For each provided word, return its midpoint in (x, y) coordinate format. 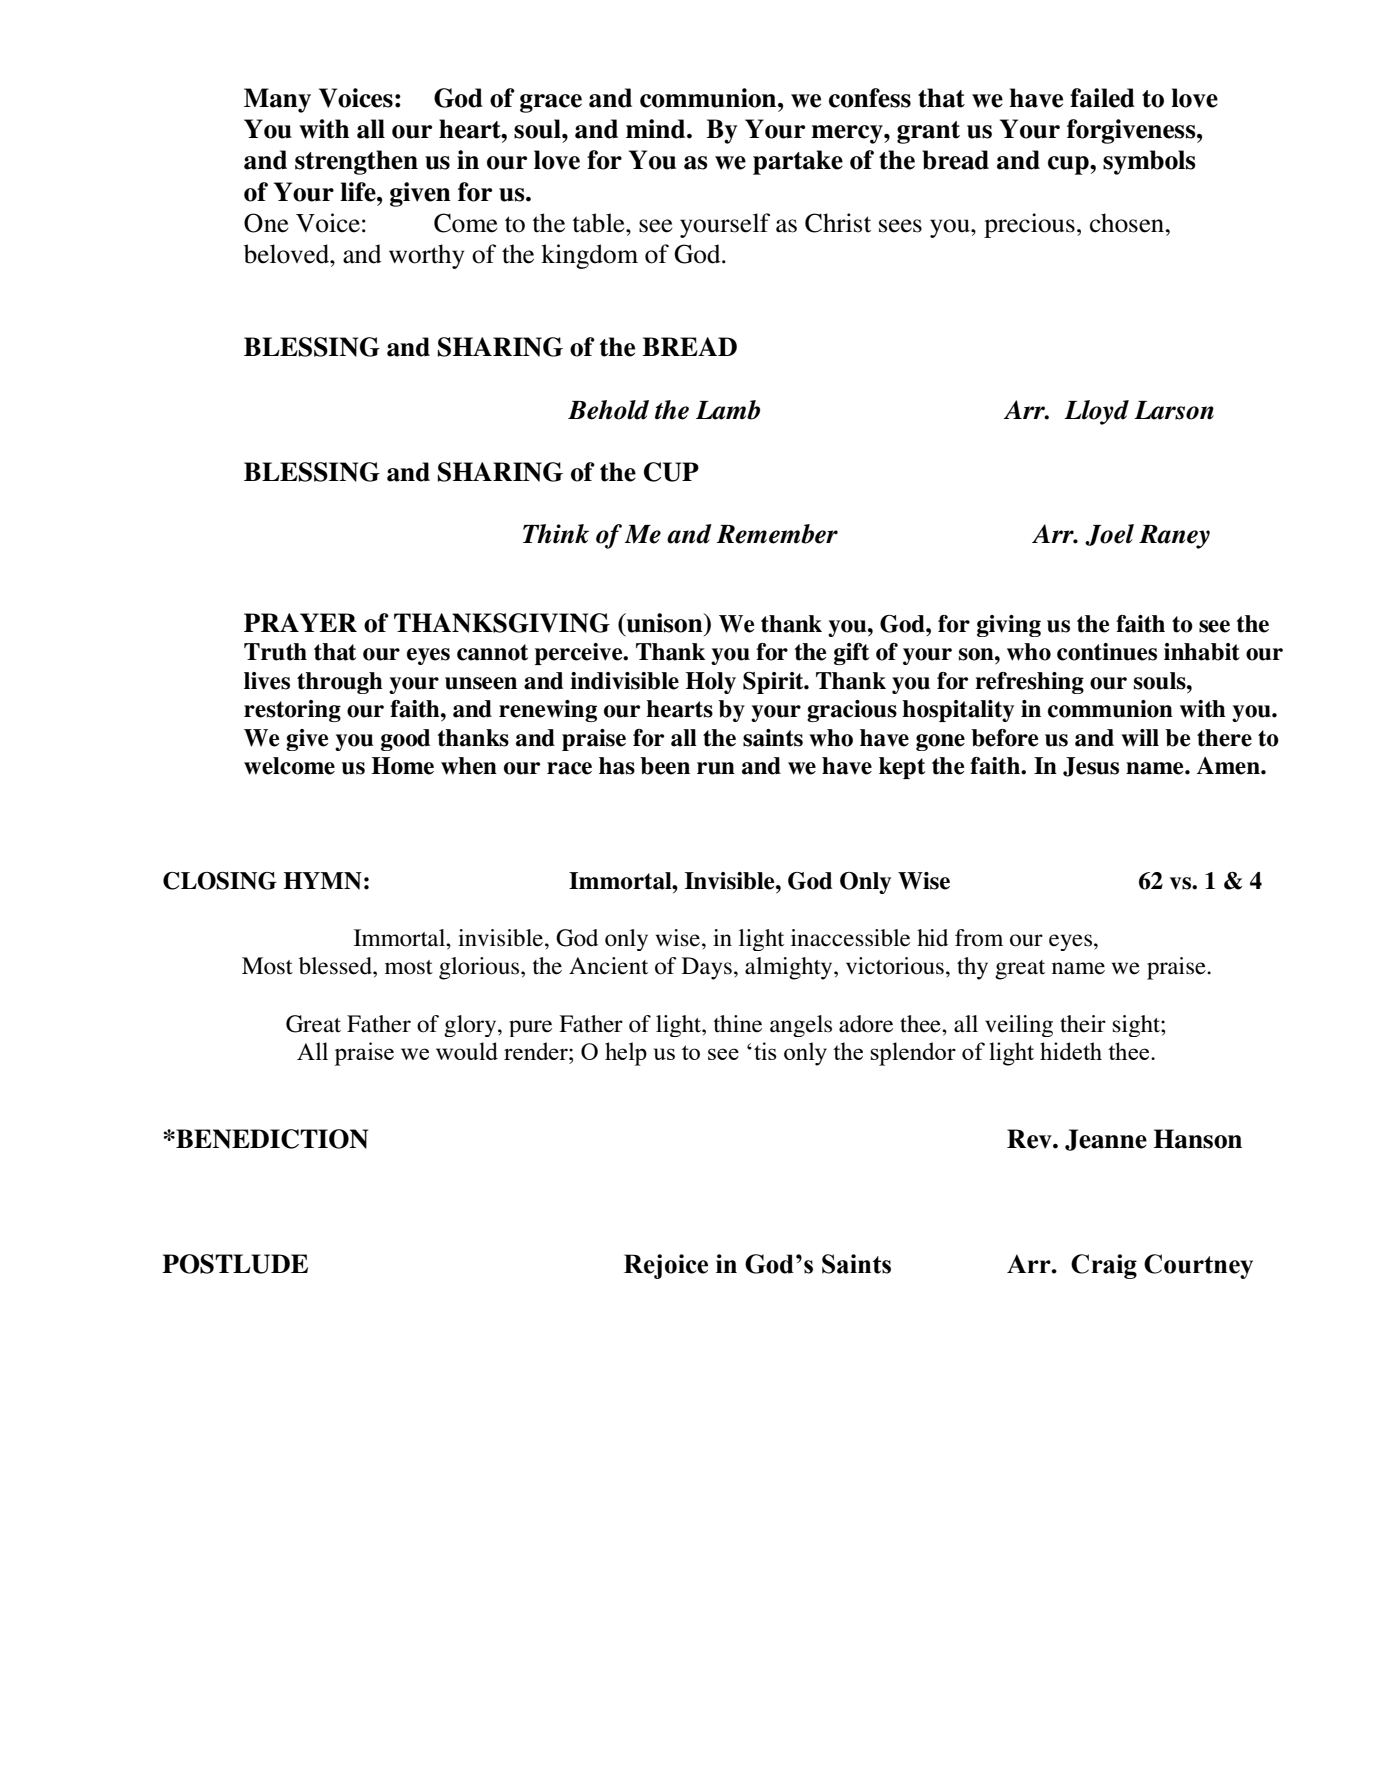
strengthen (356, 162)
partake (798, 162)
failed (1102, 98)
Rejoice (666, 1266)
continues (1107, 652)
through (340, 683)
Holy (711, 683)
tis (765, 1051)
